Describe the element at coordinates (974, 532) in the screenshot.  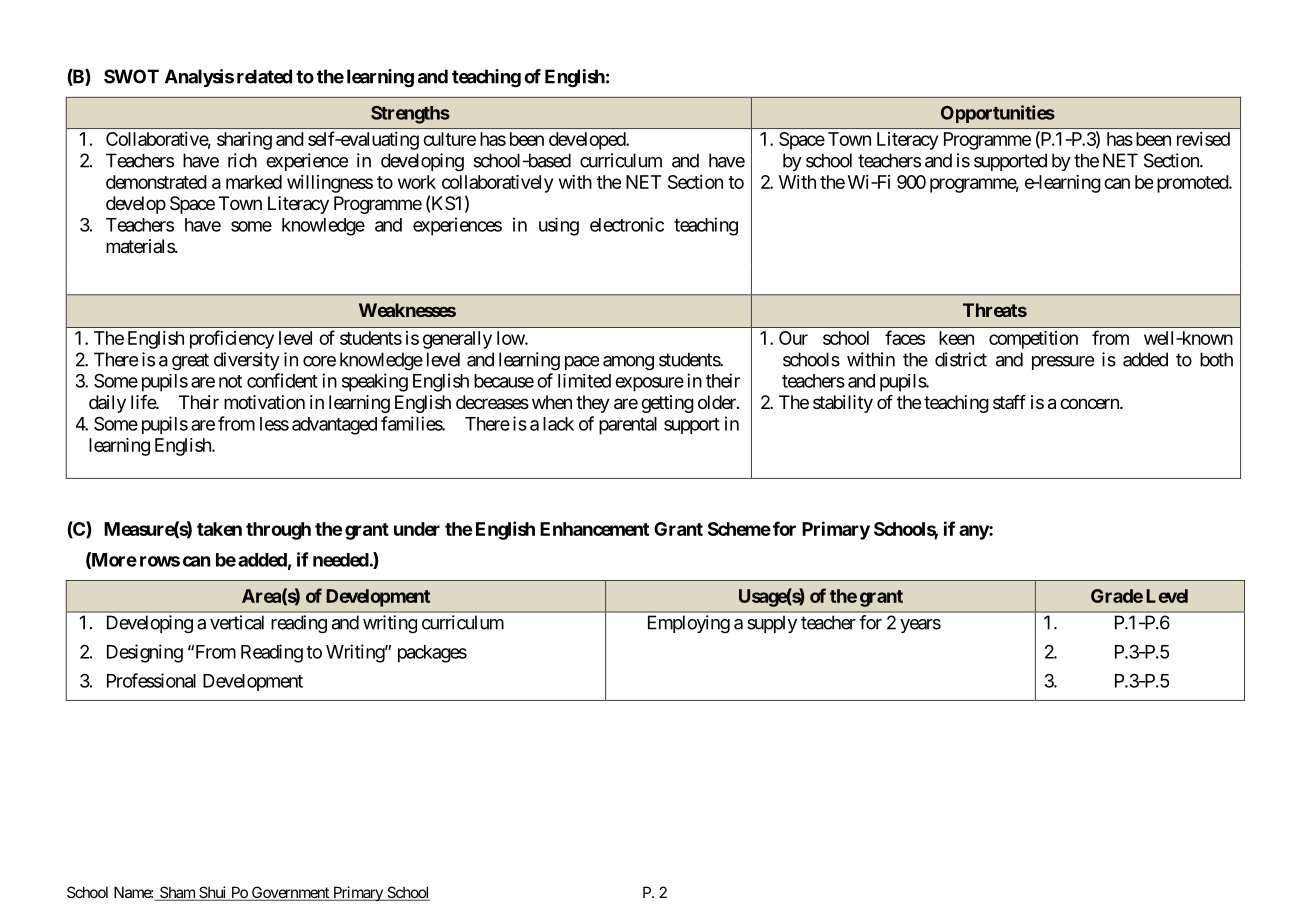
I see `any` at that location.
